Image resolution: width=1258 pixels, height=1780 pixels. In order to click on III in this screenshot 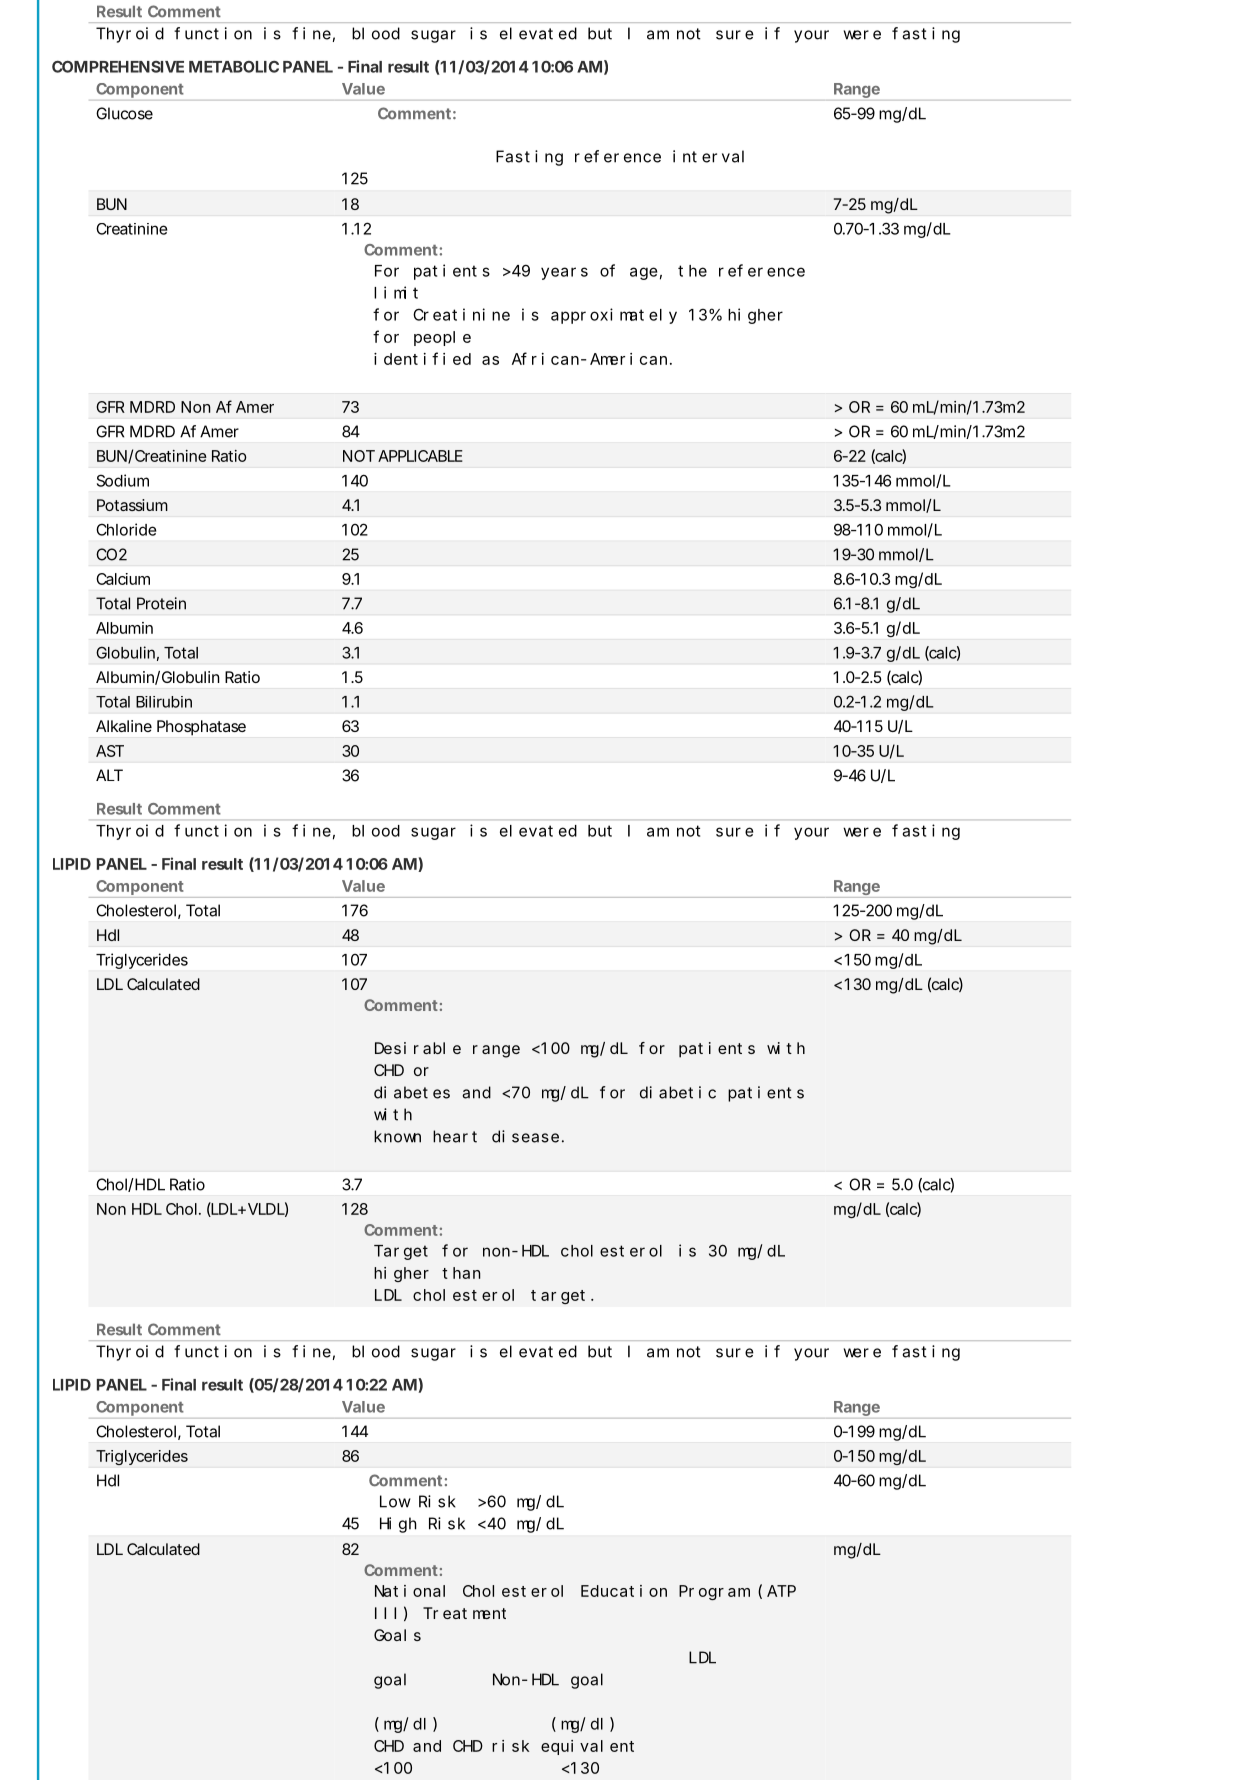, I will do `click(385, 1613)`.
